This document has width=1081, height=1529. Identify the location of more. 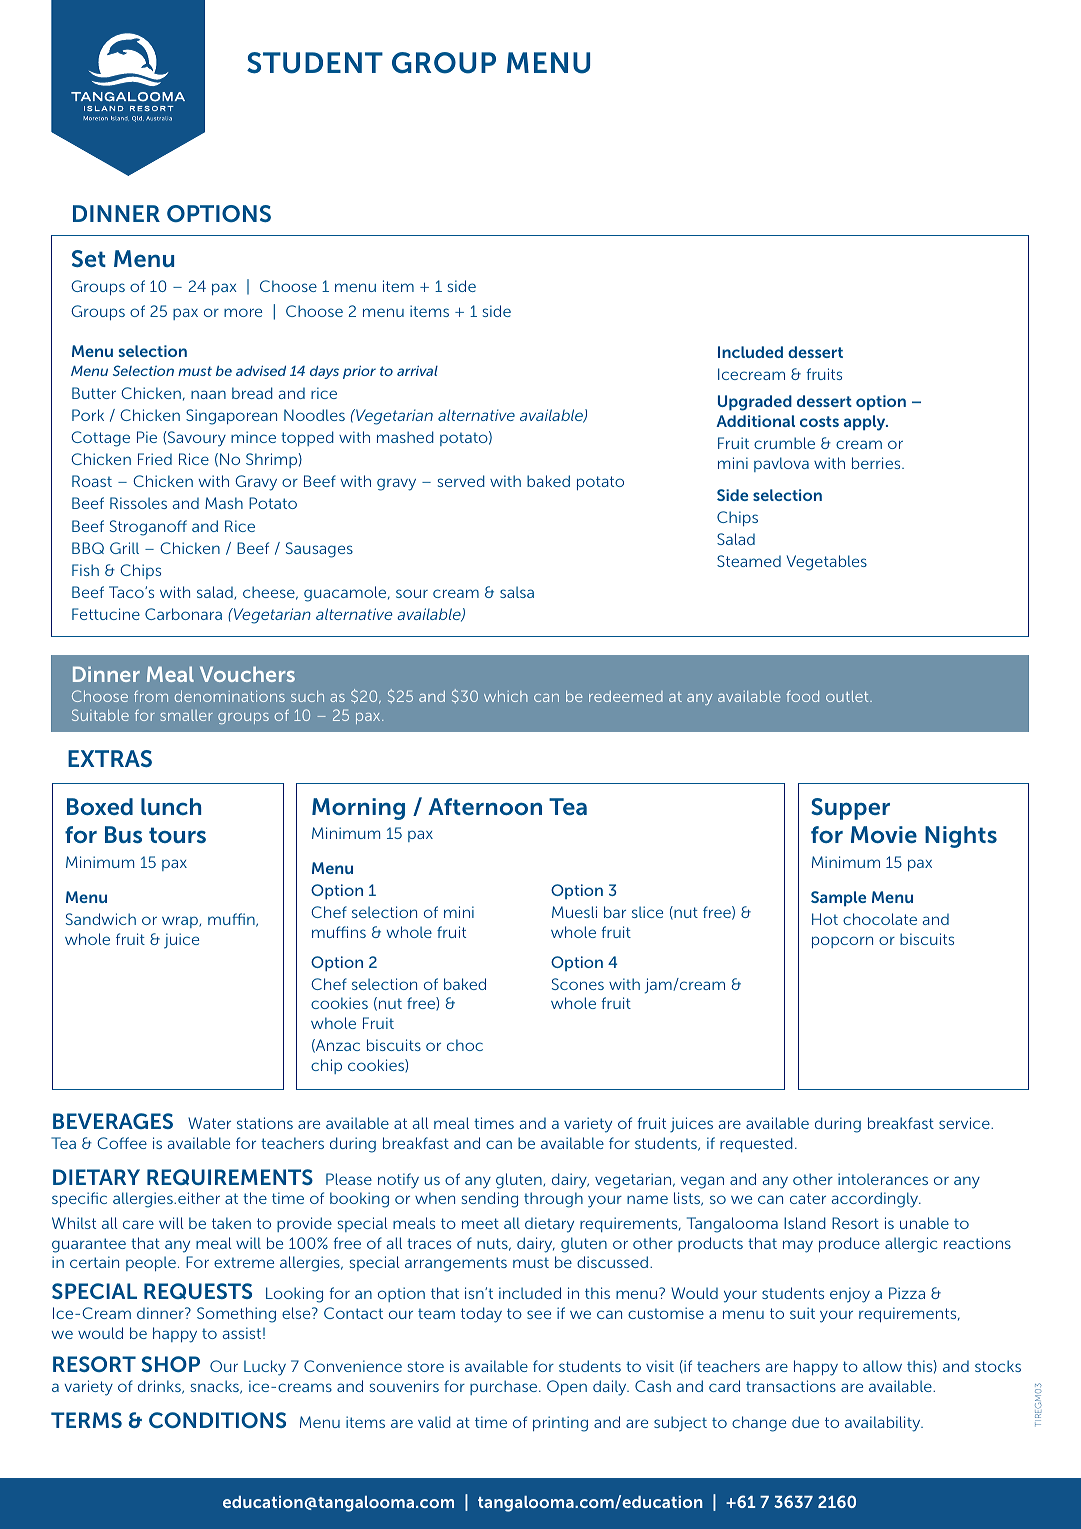
(243, 312).
